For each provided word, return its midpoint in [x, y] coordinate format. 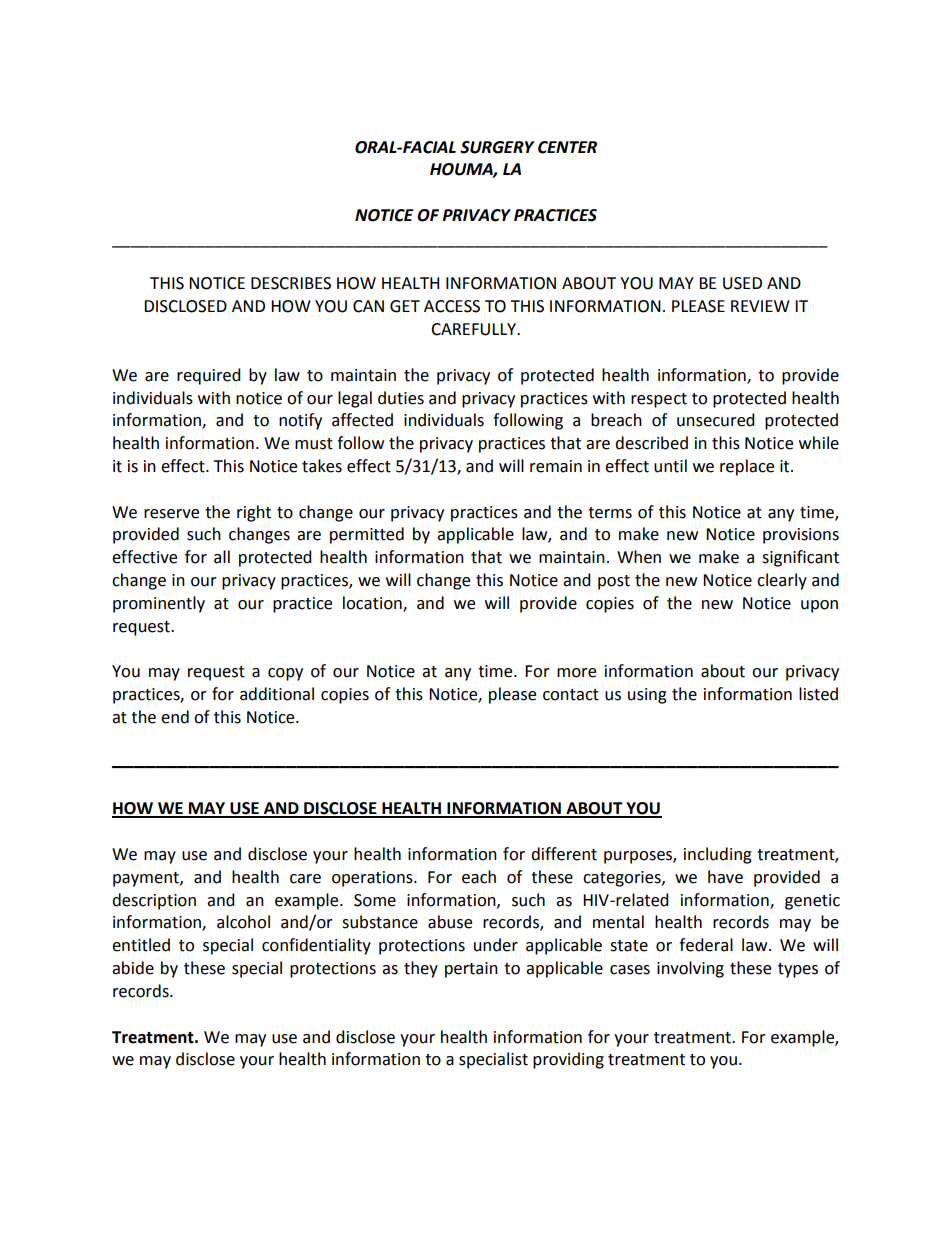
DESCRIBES [291, 283]
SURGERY [497, 147]
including [718, 855]
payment [147, 879]
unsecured [716, 420]
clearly [782, 581]
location [373, 603]
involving [690, 969]
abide [133, 968]
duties [401, 398]
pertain [471, 970]
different [564, 854]
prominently [159, 604]
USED [742, 283]
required [209, 376]
